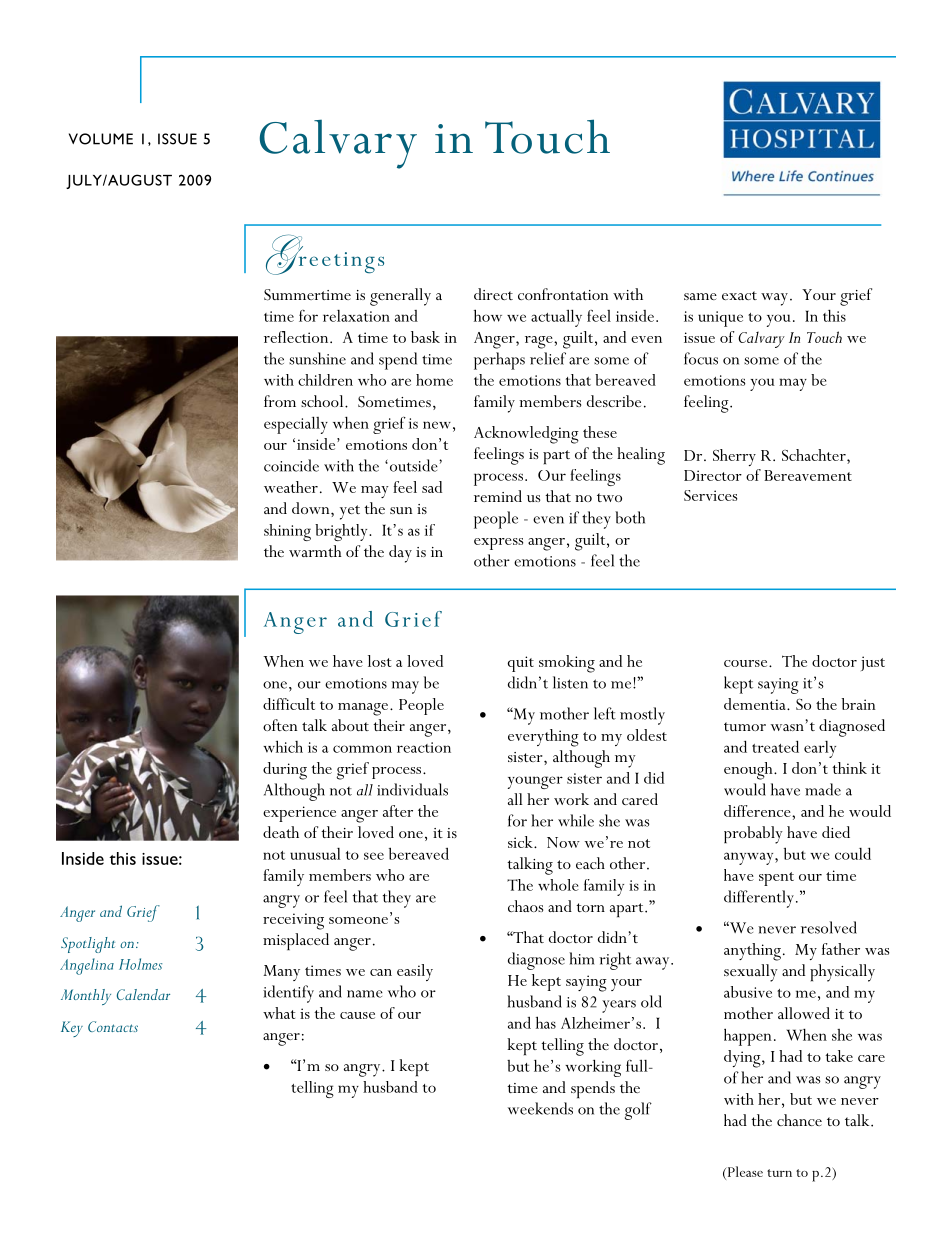 Image resolution: width=952 pixels, height=1233 pixels. I want to click on death, so click(281, 832).
